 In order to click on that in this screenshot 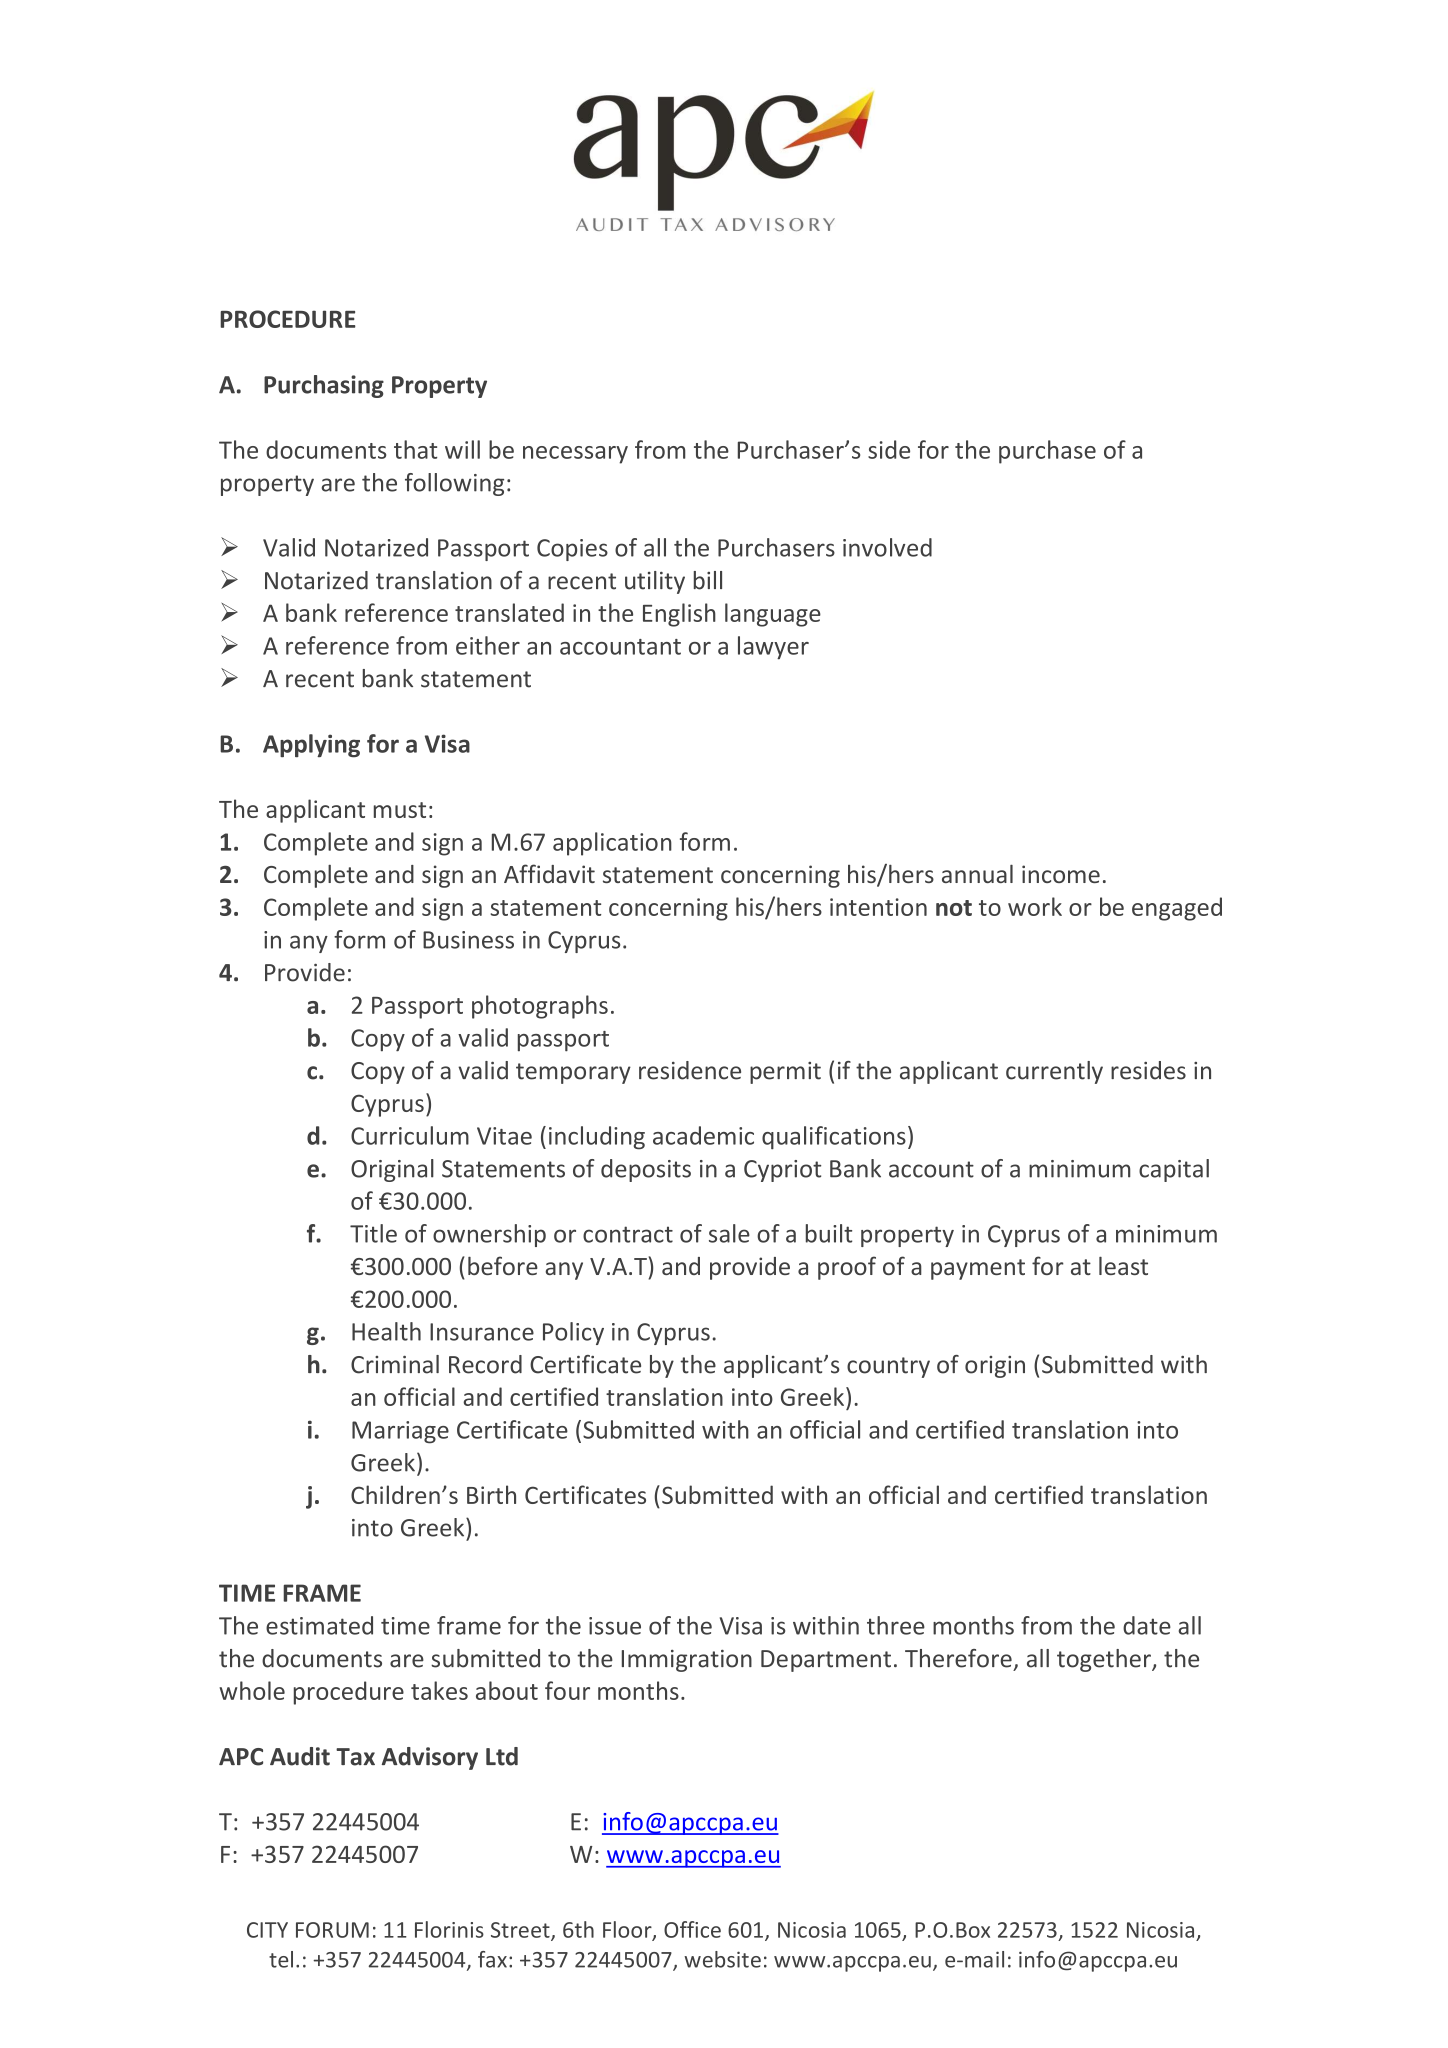, I will do `click(415, 449)`.
